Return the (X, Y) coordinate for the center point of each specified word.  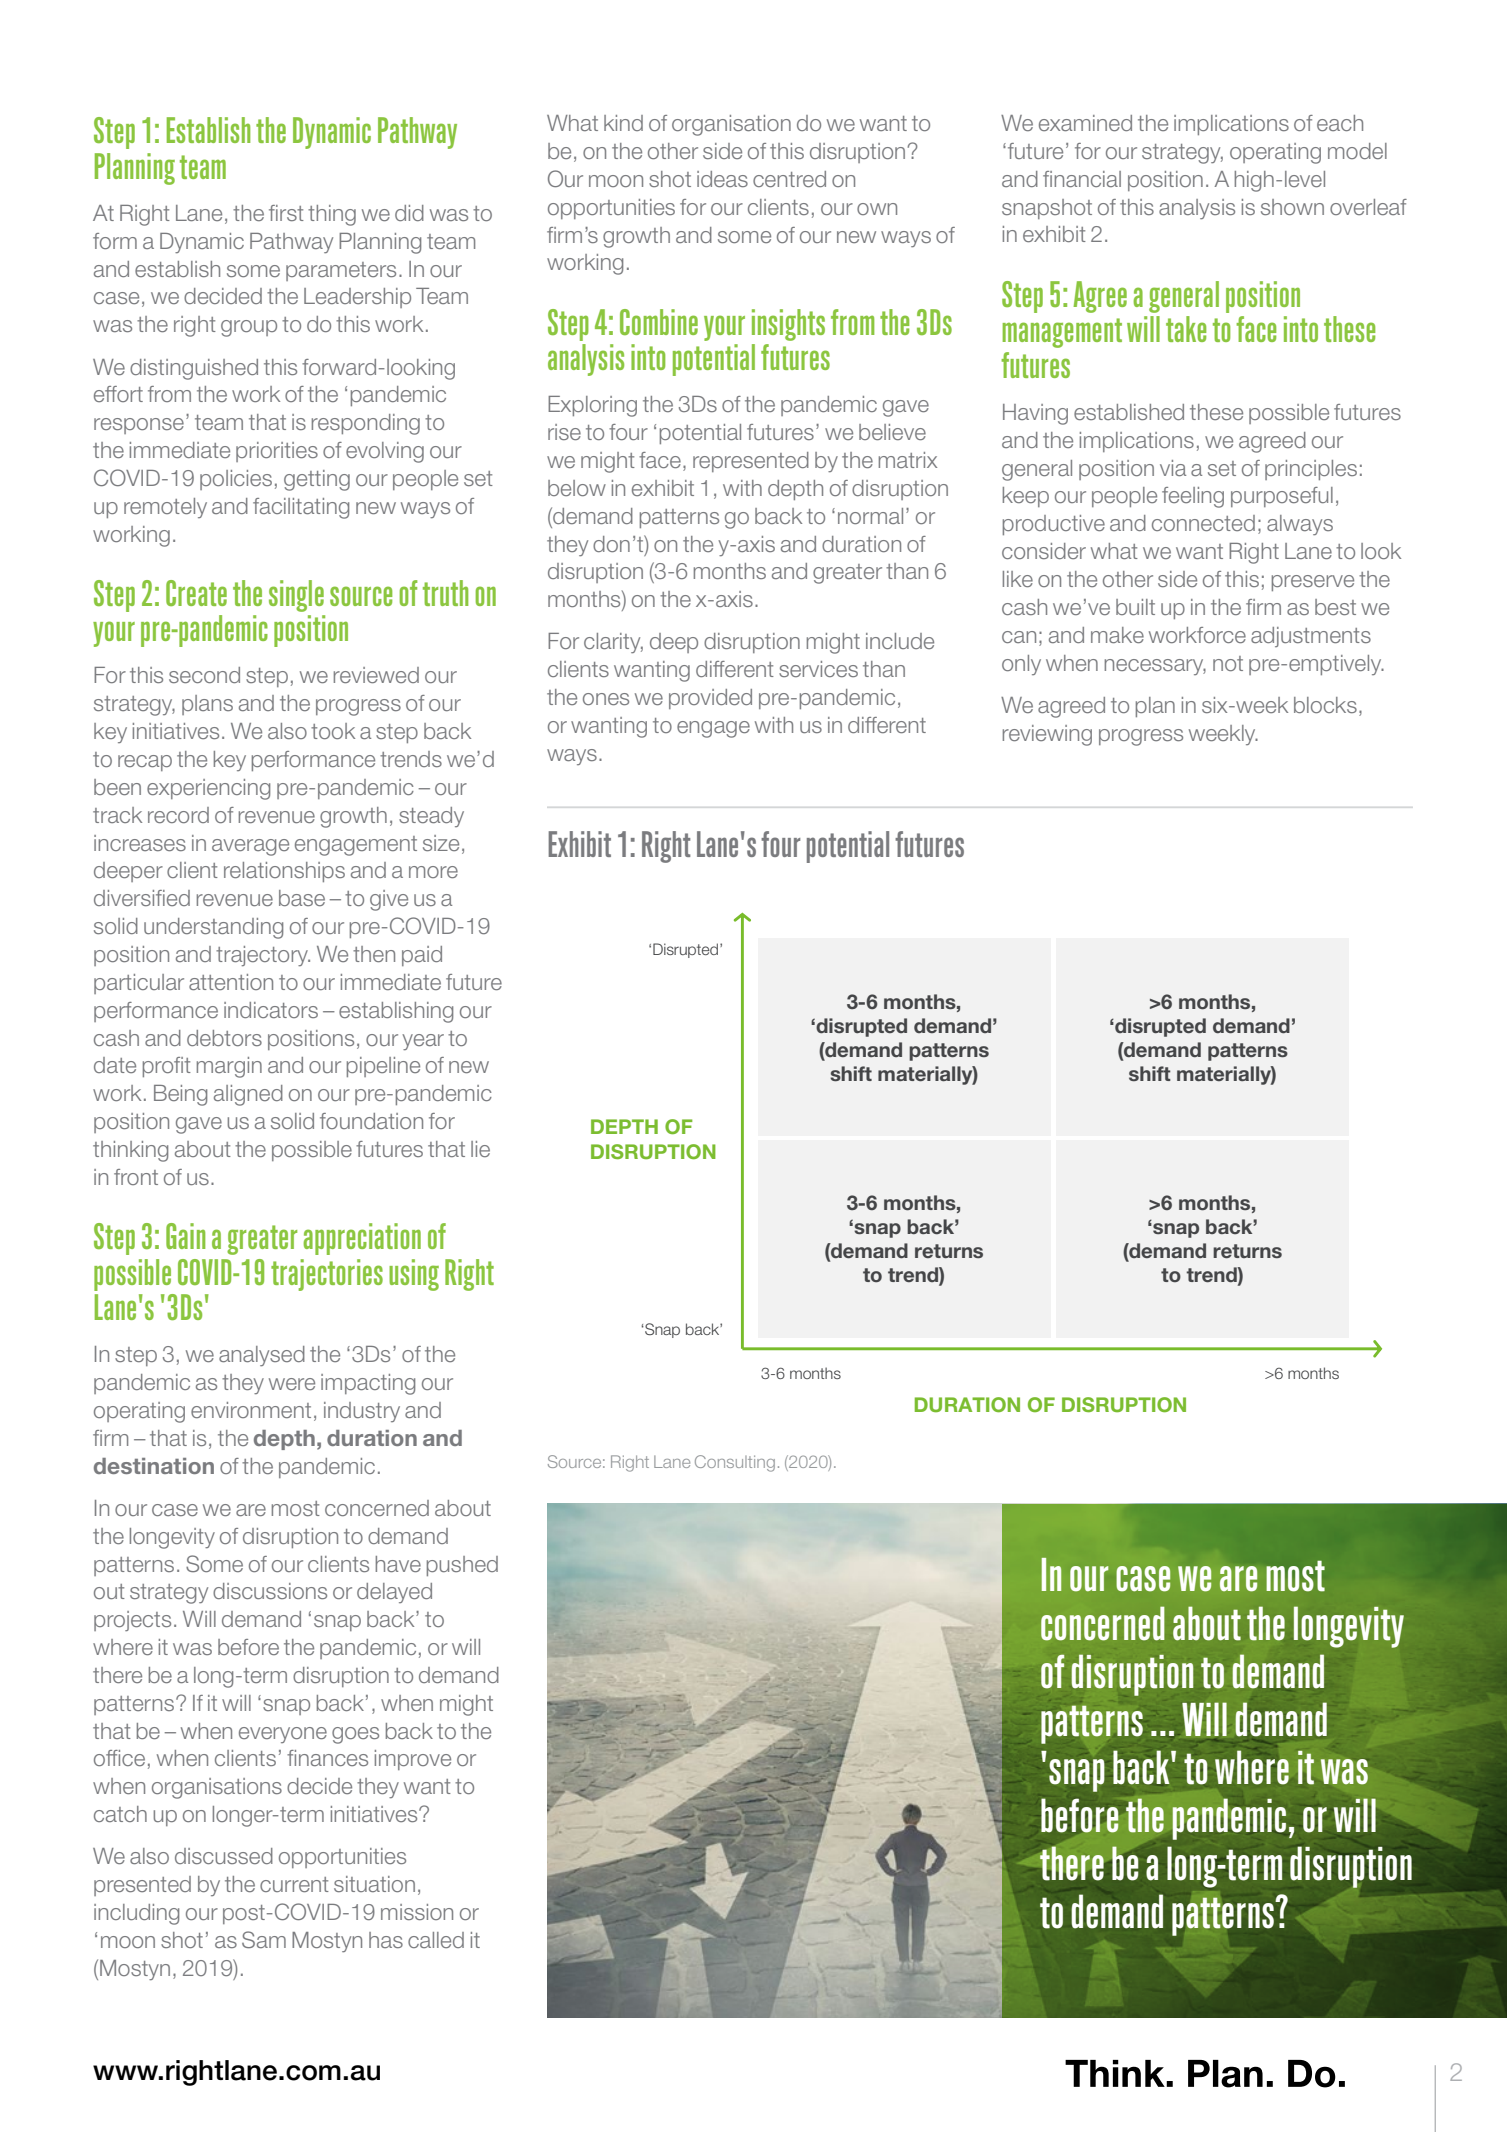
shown (1292, 207)
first (286, 213)
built (1135, 607)
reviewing (1047, 735)
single (296, 596)
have (398, 1564)
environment (251, 1410)
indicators (271, 1010)
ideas (722, 179)
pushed (462, 1566)
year (423, 1042)
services (818, 669)
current (294, 1884)
